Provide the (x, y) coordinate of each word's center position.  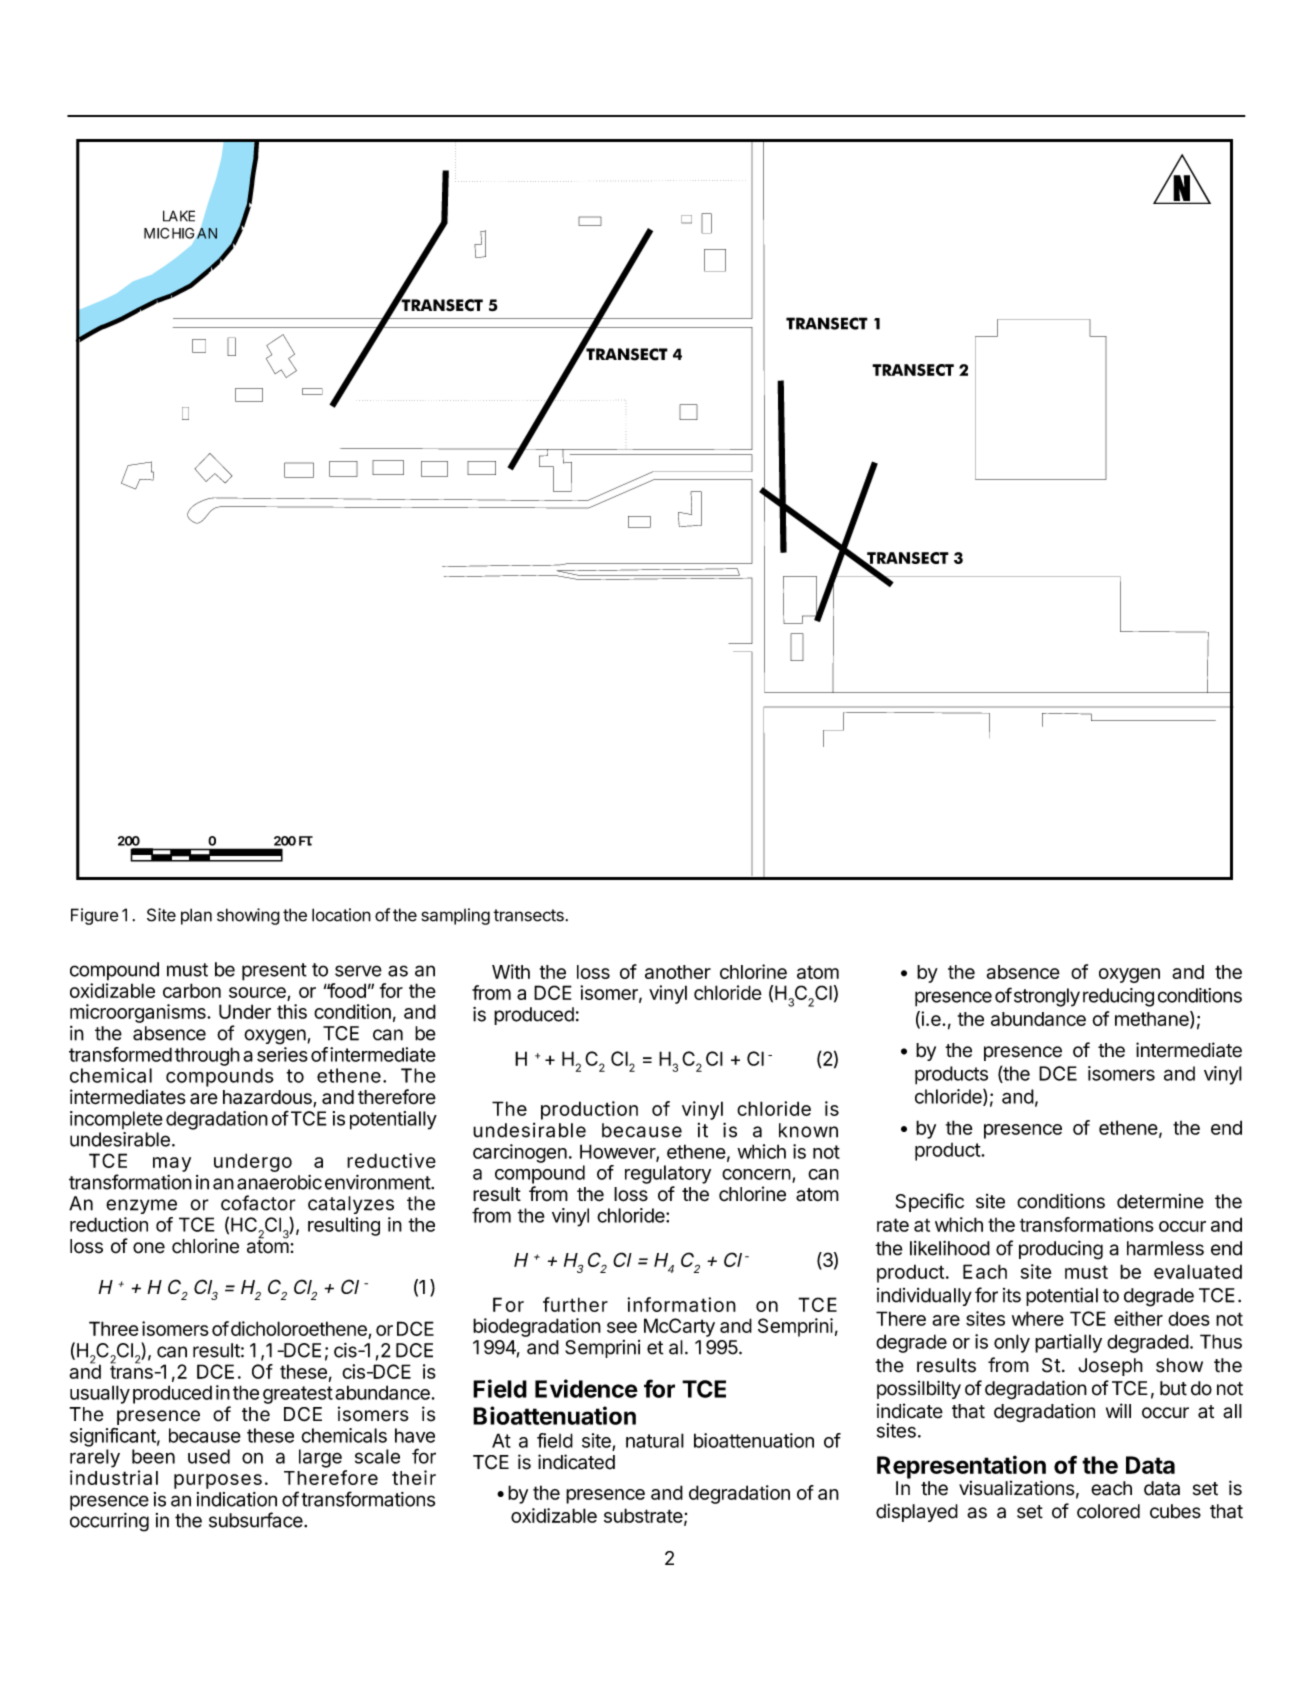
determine (1160, 1201)
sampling (455, 916)
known (808, 1130)
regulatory (668, 1174)
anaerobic (279, 1182)
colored (1108, 1511)
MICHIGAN (180, 233)
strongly (1045, 997)
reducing (1118, 997)
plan (196, 916)
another (678, 972)
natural (655, 1440)
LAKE (179, 216)
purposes (218, 1481)
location (341, 915)
